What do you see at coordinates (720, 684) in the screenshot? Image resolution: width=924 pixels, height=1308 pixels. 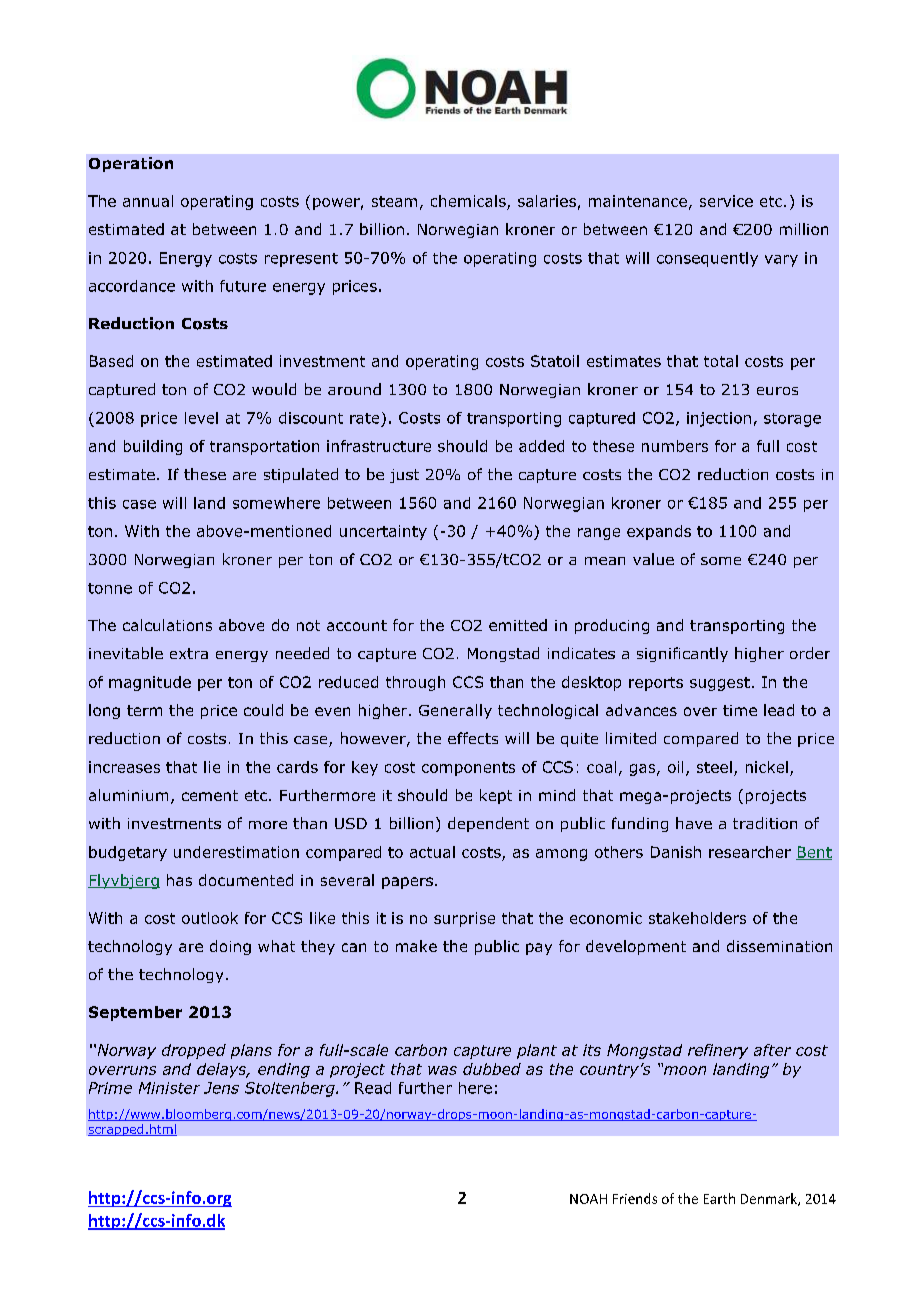 I see `suggest` at bounding box center [720, 684].
